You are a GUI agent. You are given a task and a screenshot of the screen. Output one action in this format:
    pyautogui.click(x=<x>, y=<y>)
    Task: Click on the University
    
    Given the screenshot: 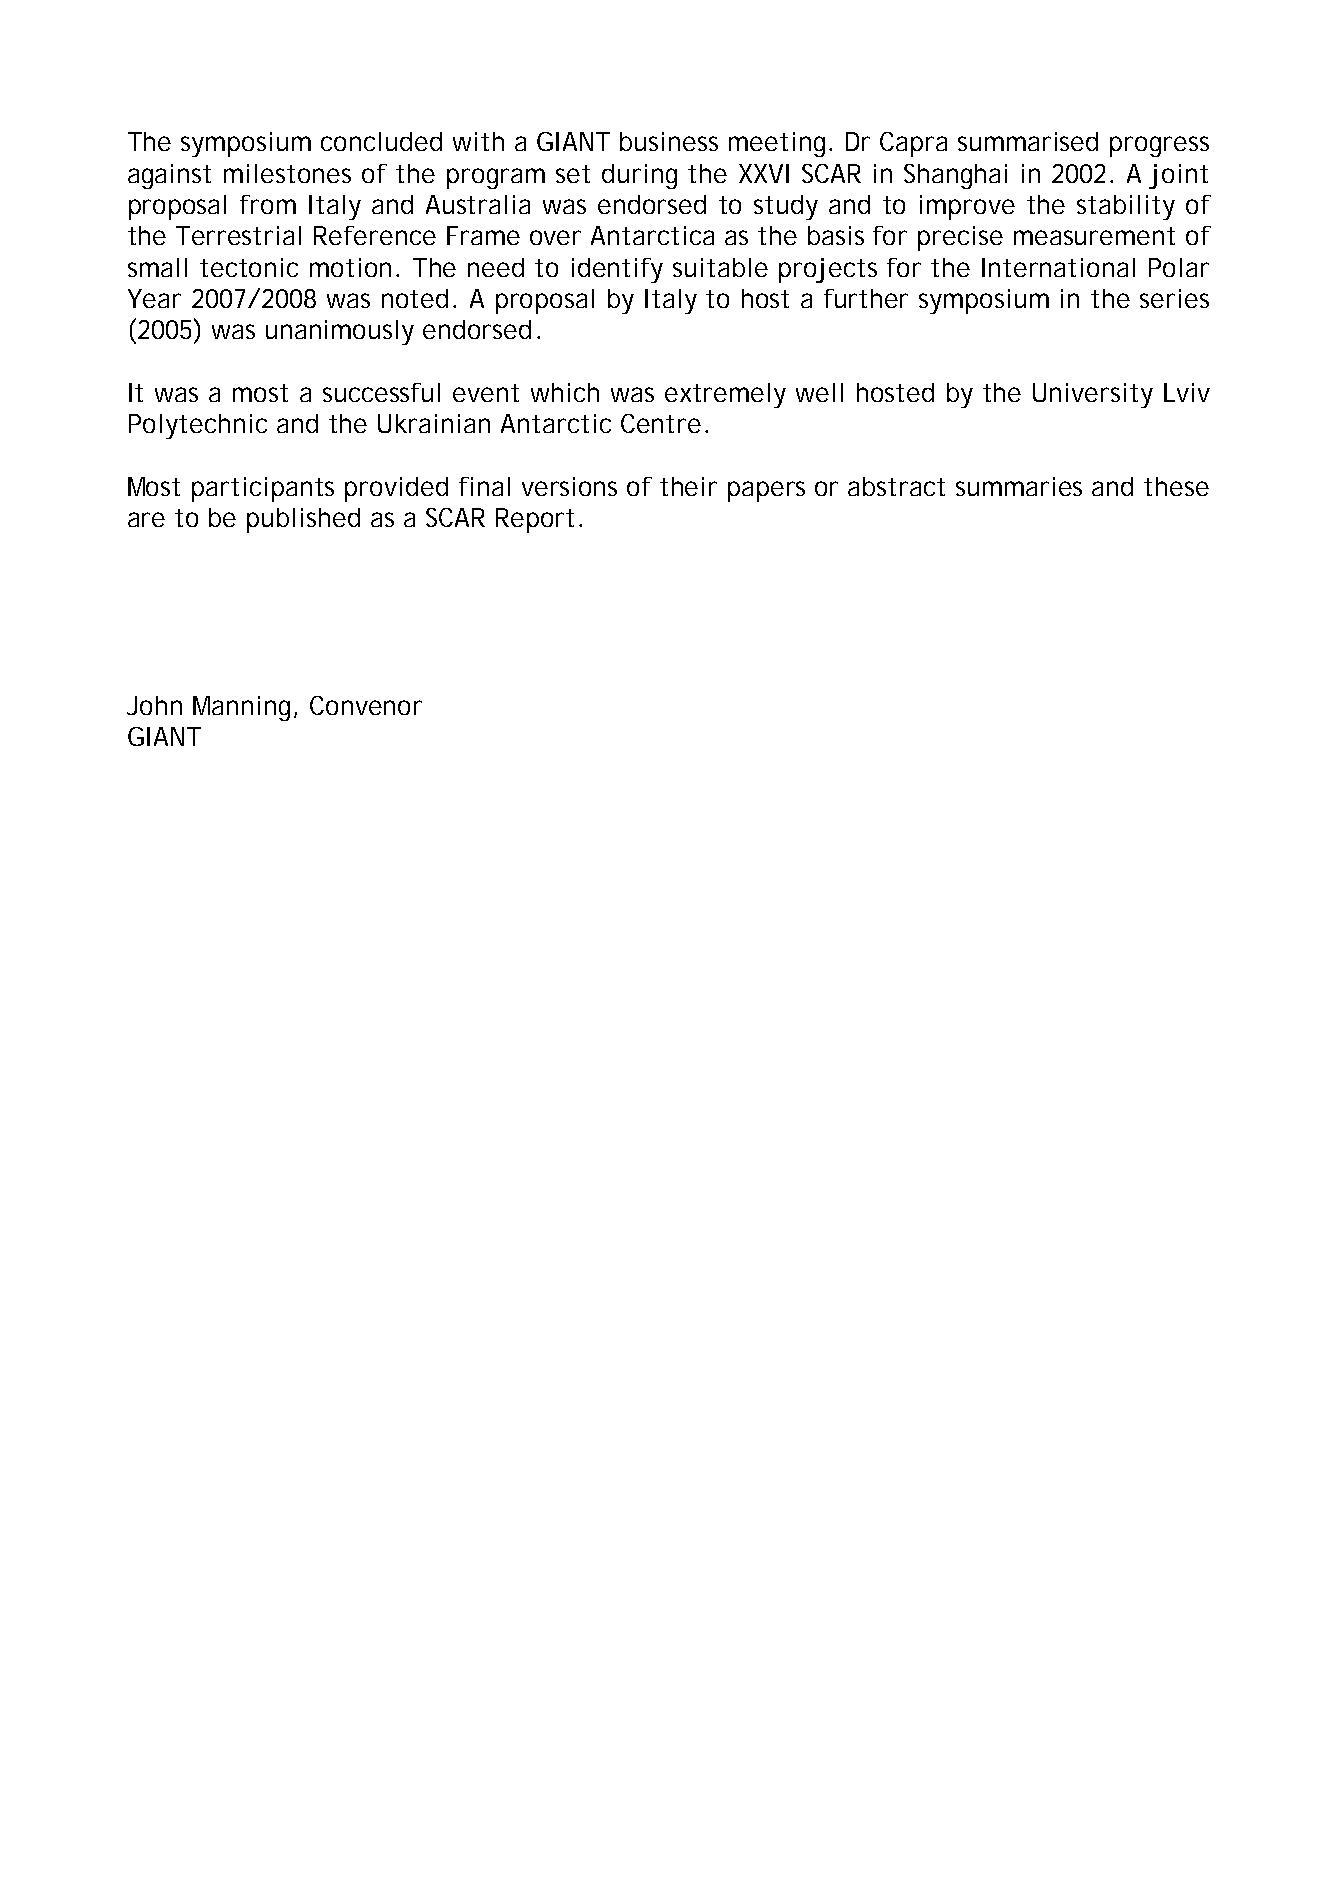 What is the action you would take?
    pyautogui.click(x=1093, y=395)
